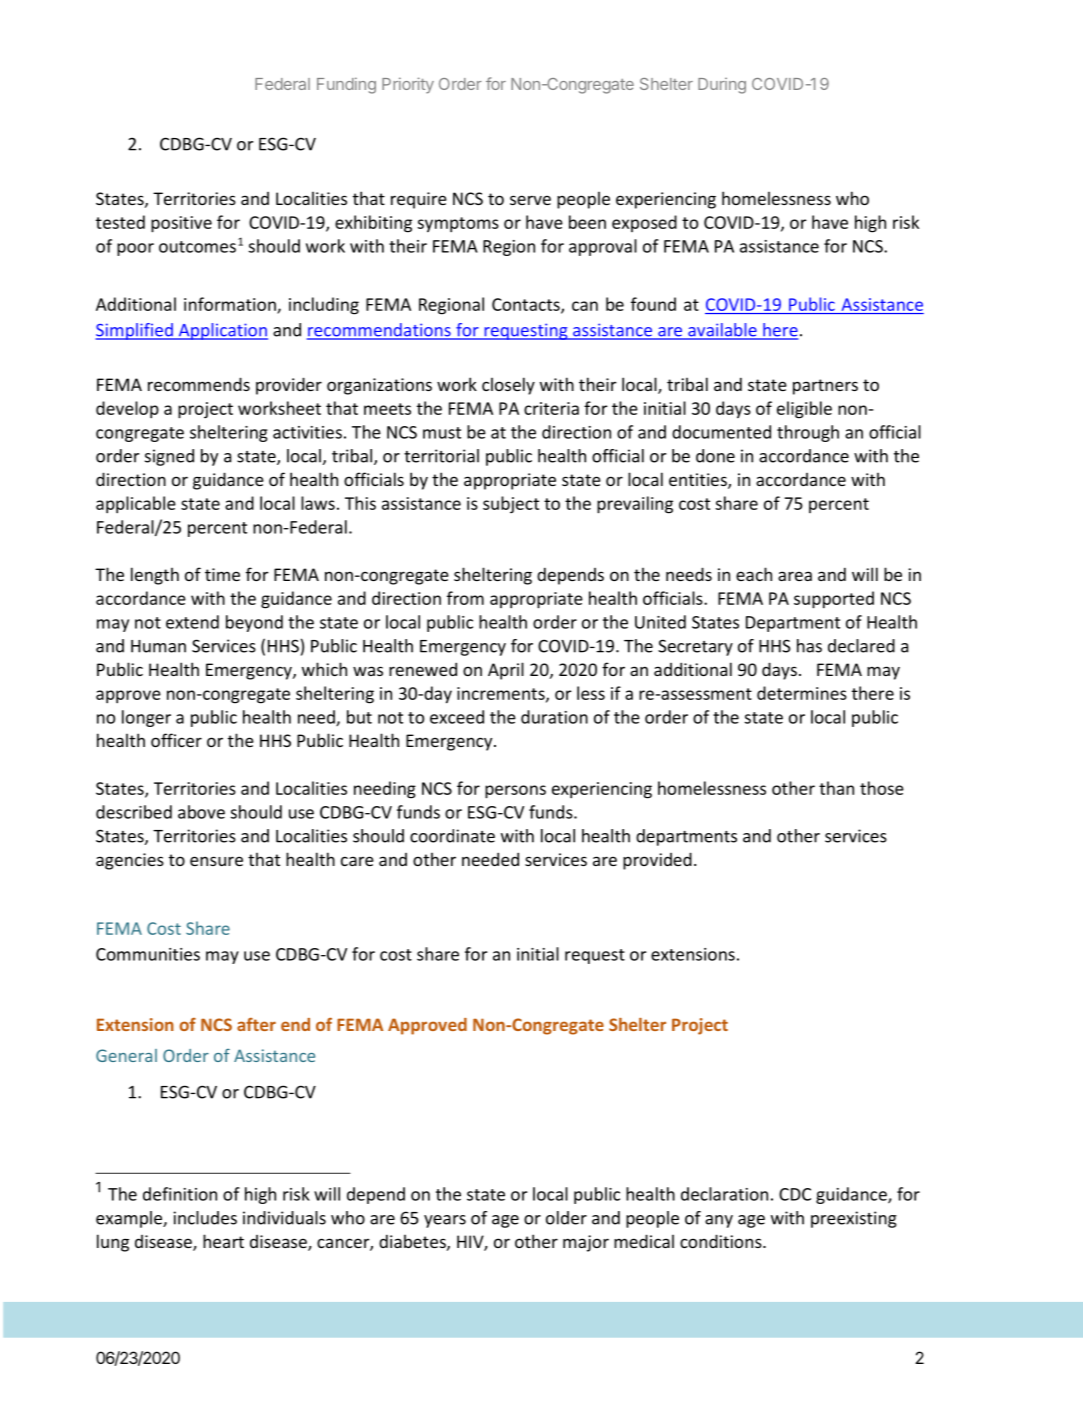 The height and width of the image is (1401, 1083). I want to click on has, so click(809, 646).
